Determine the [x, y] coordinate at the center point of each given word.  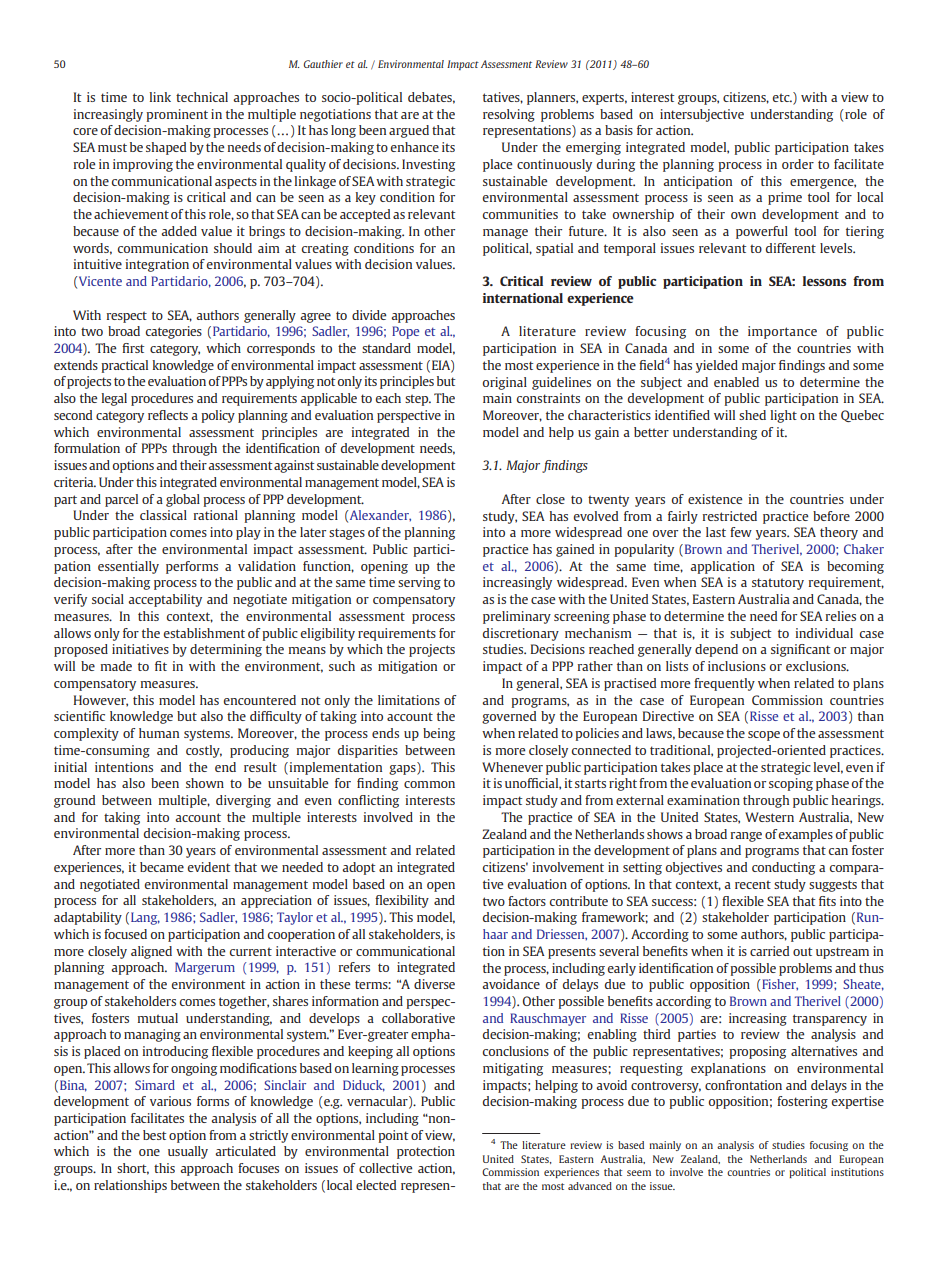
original [505, 383]
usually [188, 1152]
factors [527, 901]
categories [174, 332]
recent [753, 884]
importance [782, 332]
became [162, 867]
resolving [509, 115]
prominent [177, 115]
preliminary [517, 617]
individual [824, 633]
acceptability [165, 600]
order [798, 164]
